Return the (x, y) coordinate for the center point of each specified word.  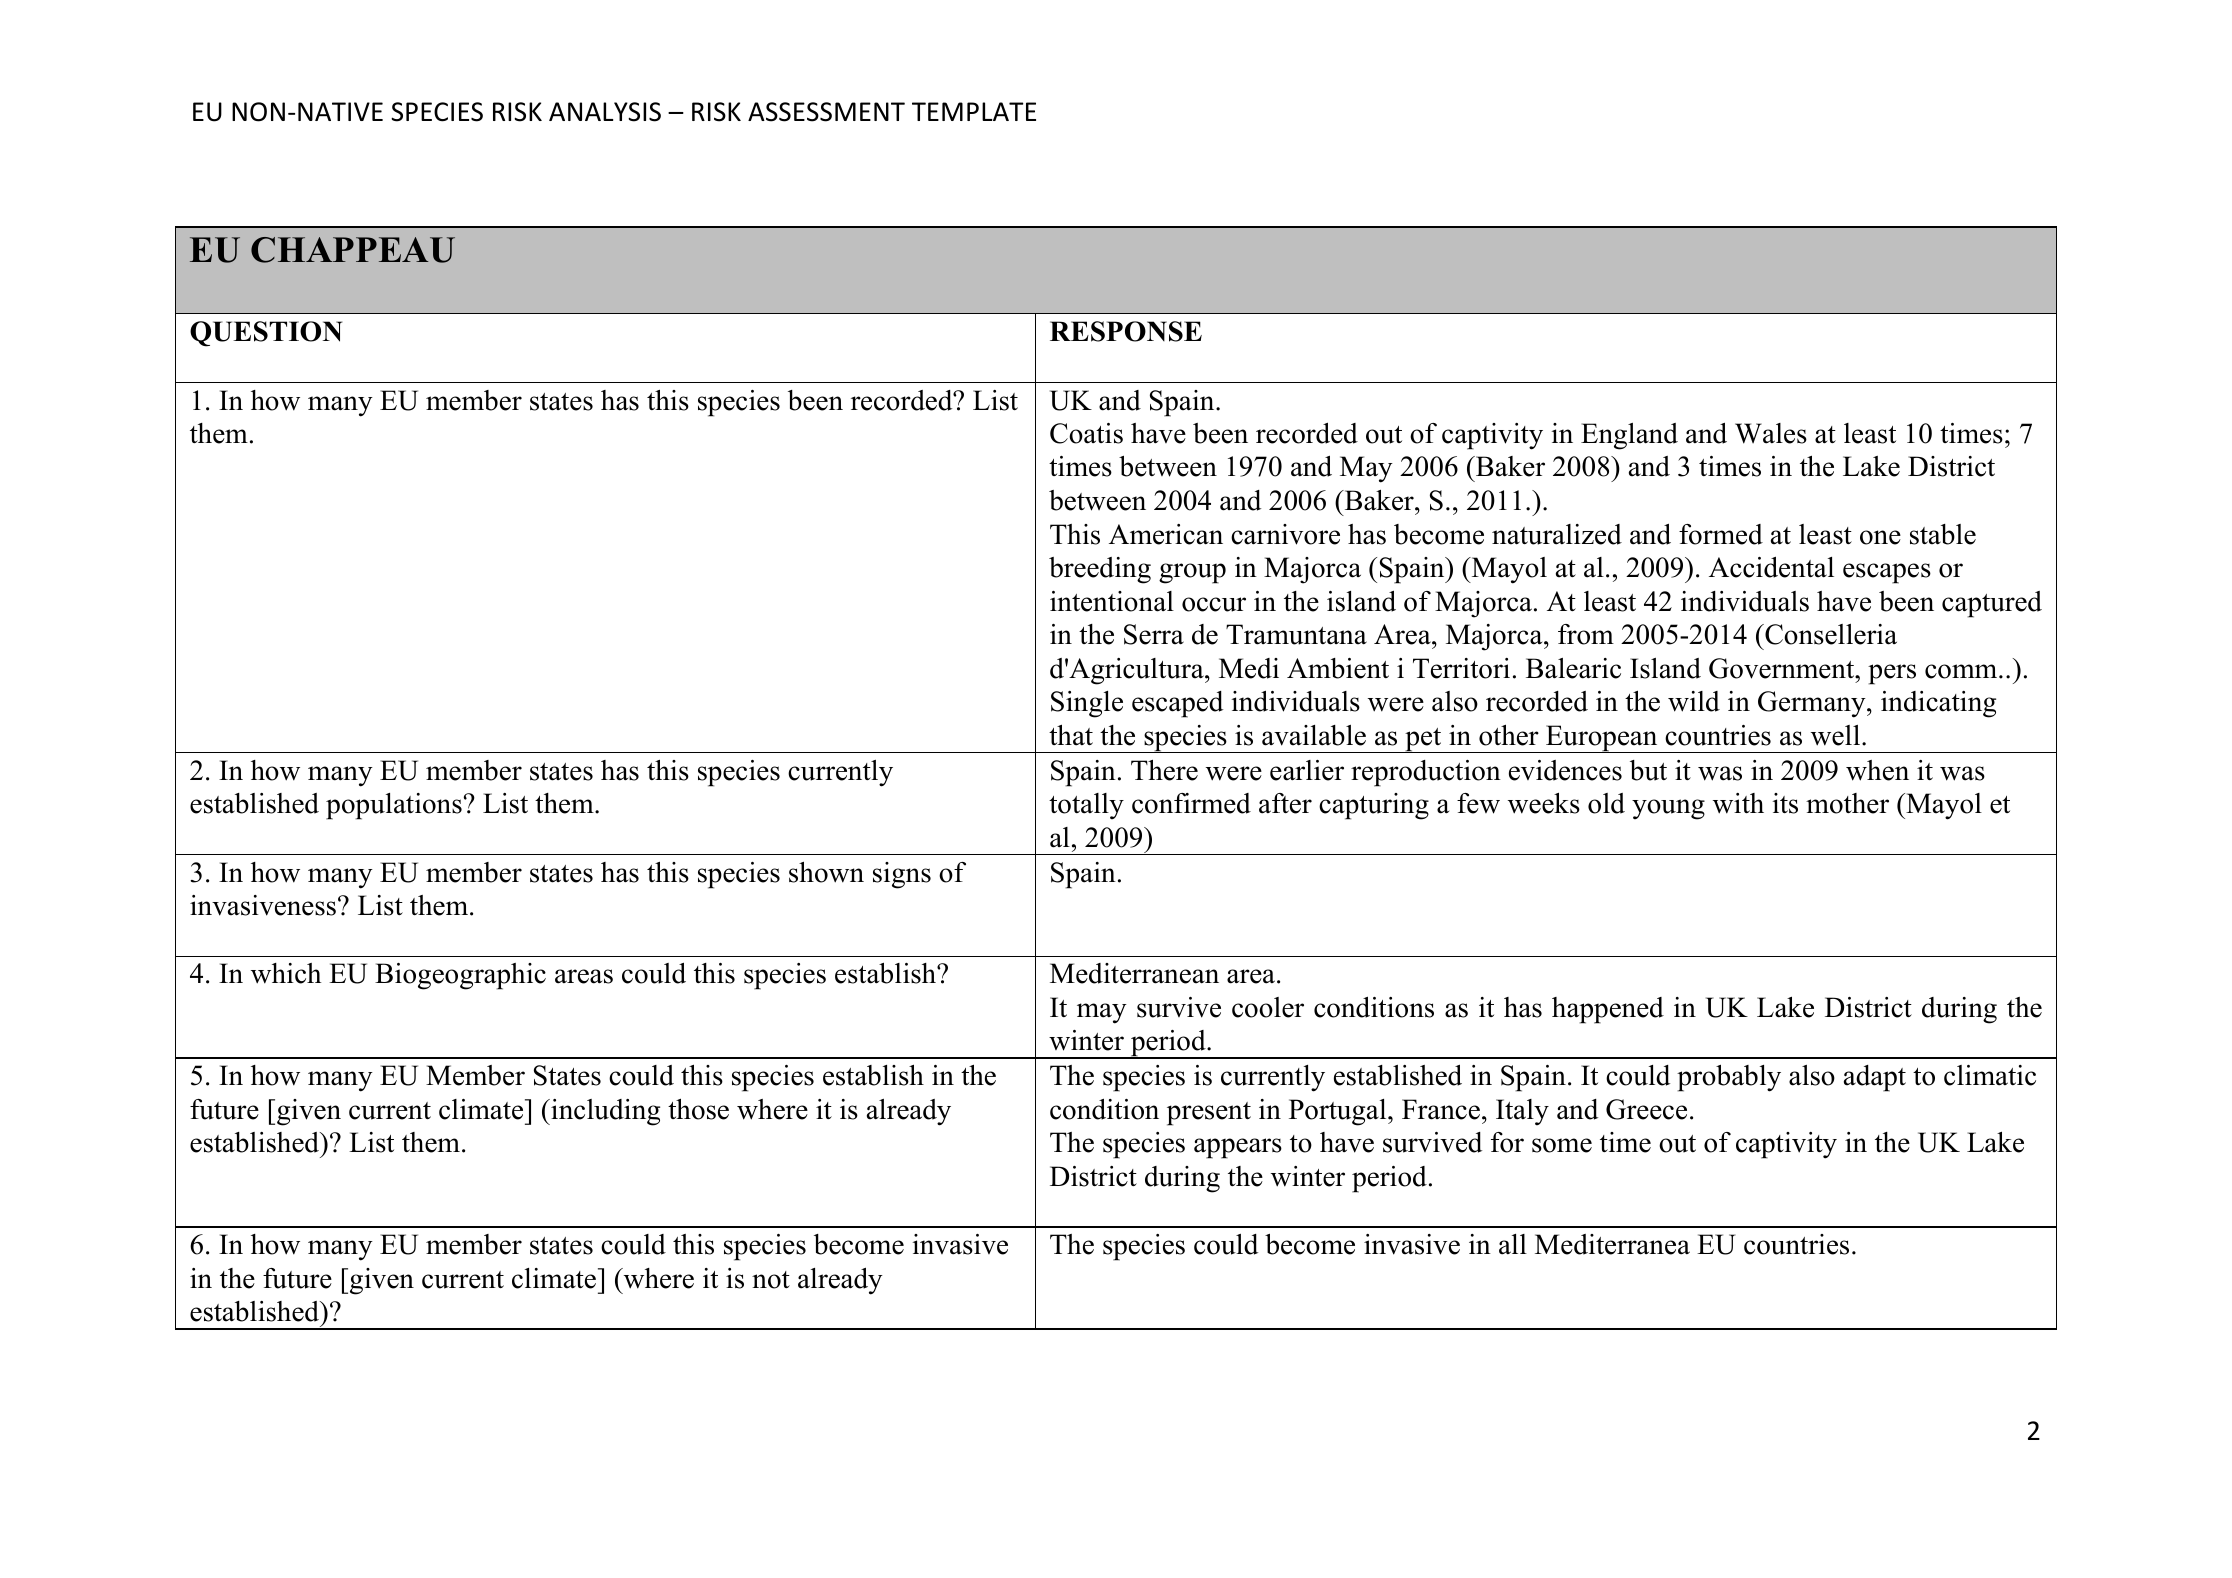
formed (1721, 534)
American (1166, 534)
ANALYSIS (605, 112)
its (1785, 803)
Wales (1771, 433)
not (771, 1280)
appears (1238, 1148)
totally (1086, 806)
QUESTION (266, 334)
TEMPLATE (974, 111)
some (1562, 1145)
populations (394, 806)
